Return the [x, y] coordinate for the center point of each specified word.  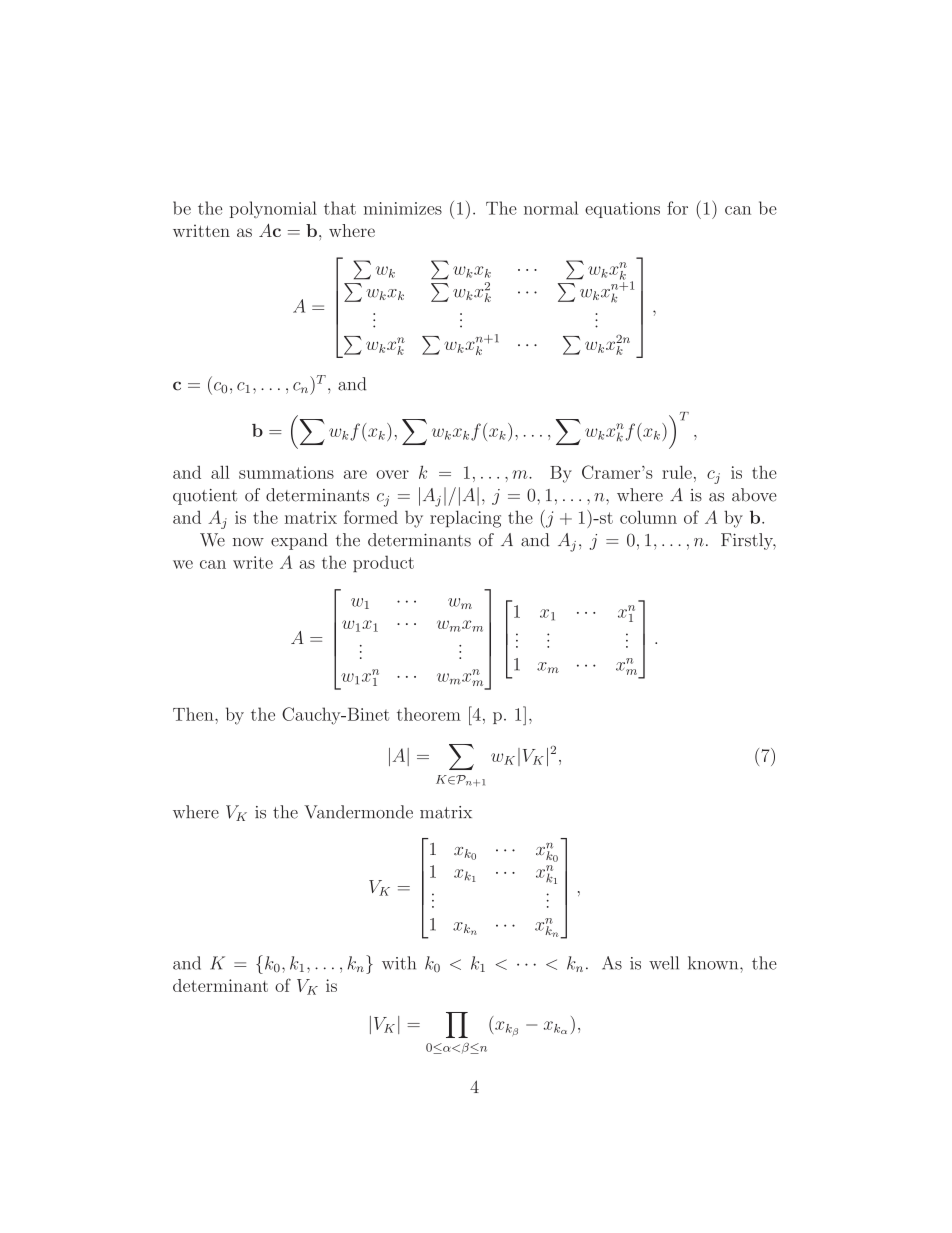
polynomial [273, 209]
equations [622, 210]
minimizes [403, 208]
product [383, 563]
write [253, 562]
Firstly [748, 541]
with [399, 963]
